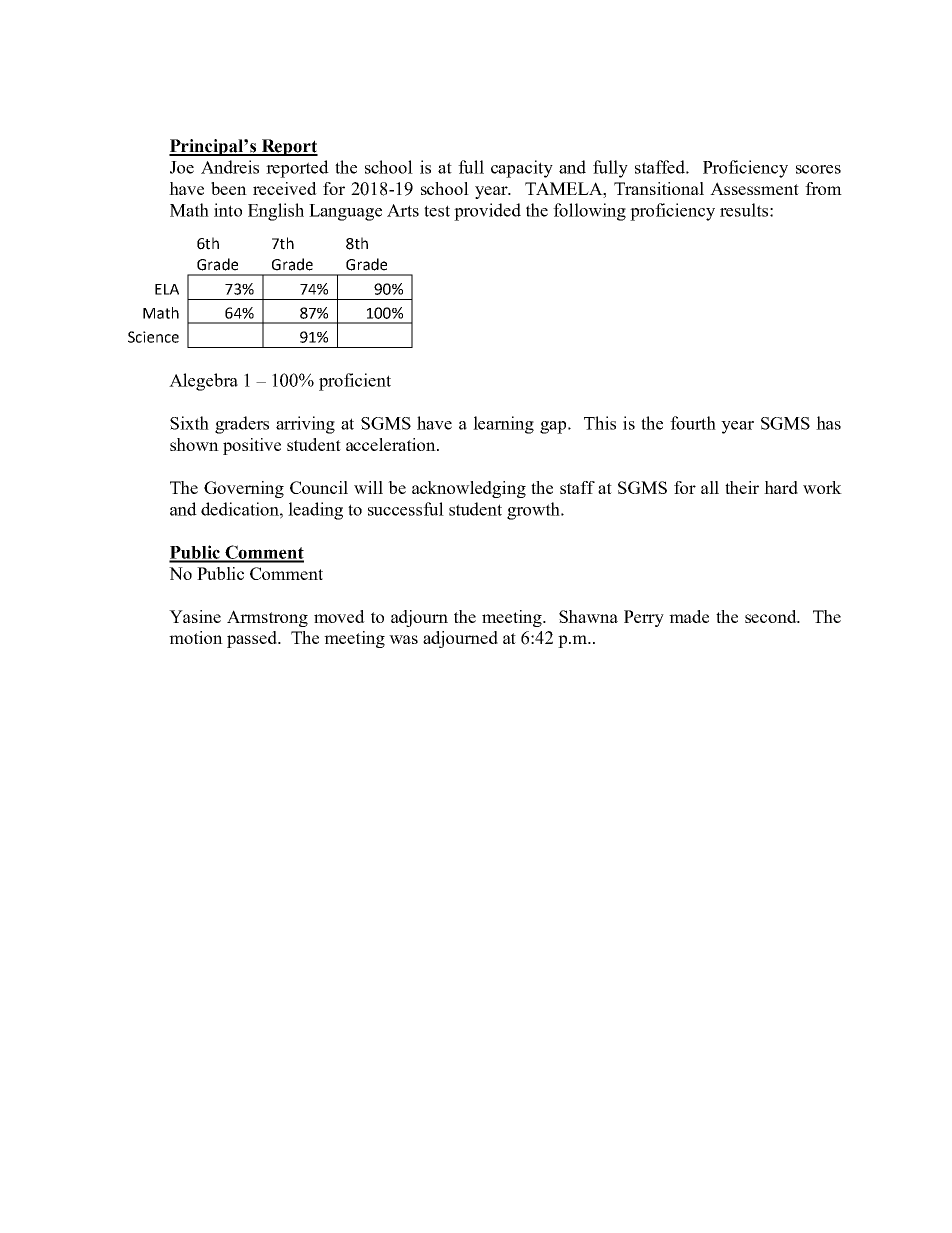  Describe the element at coordinates (229, 188) in the image. I see `been` at that location.
